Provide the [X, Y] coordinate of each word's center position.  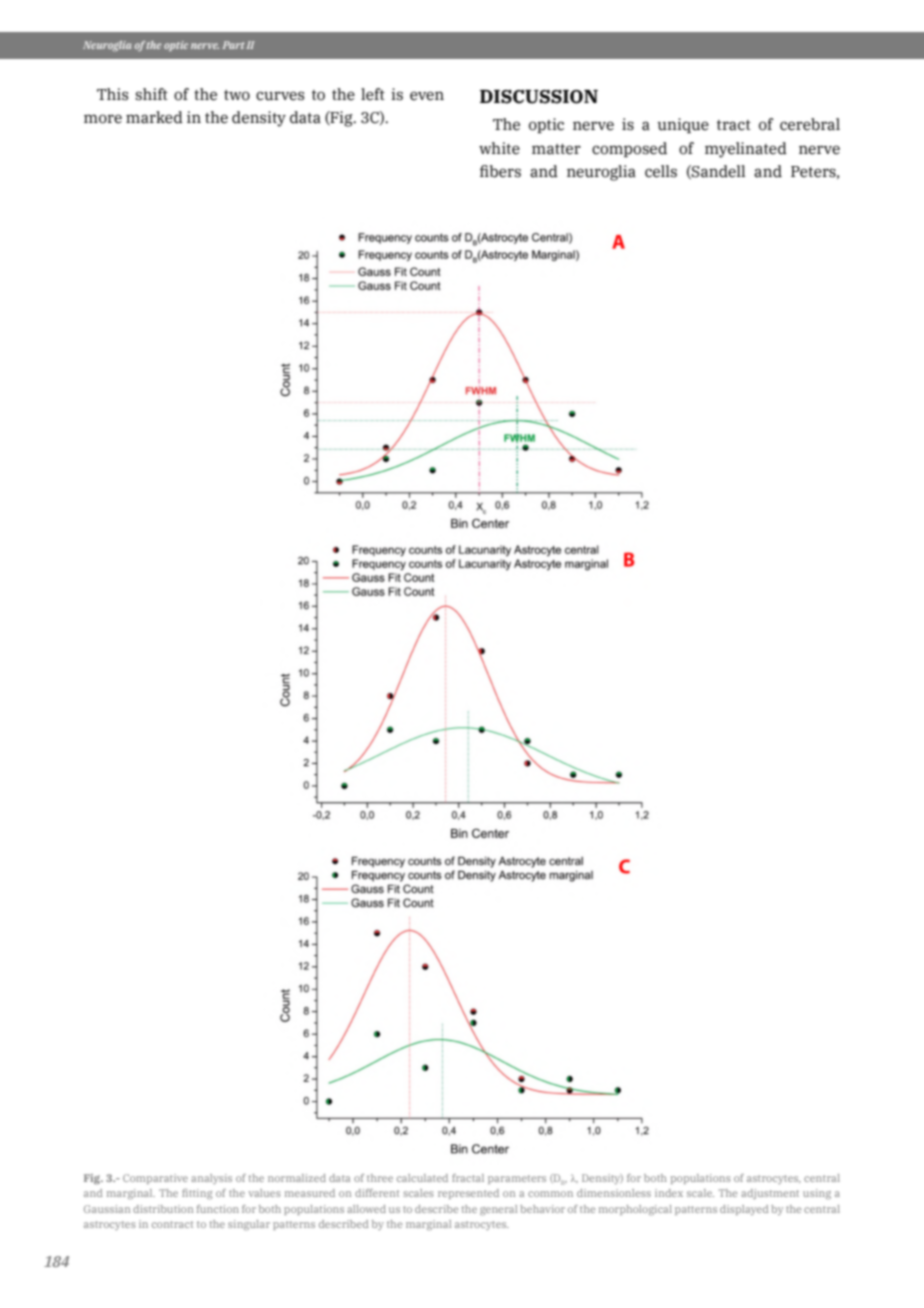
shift [152, 94]
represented [468, 1194]
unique [683, 125]
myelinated [746, 150]
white [499, 148]
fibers [500, 171]
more [103, 119]
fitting [197, 1194]
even [427, 96]
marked [154, 117]
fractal [468, 1178]
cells [661, 171]
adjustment [770, 1194]
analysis [211, 1179]
